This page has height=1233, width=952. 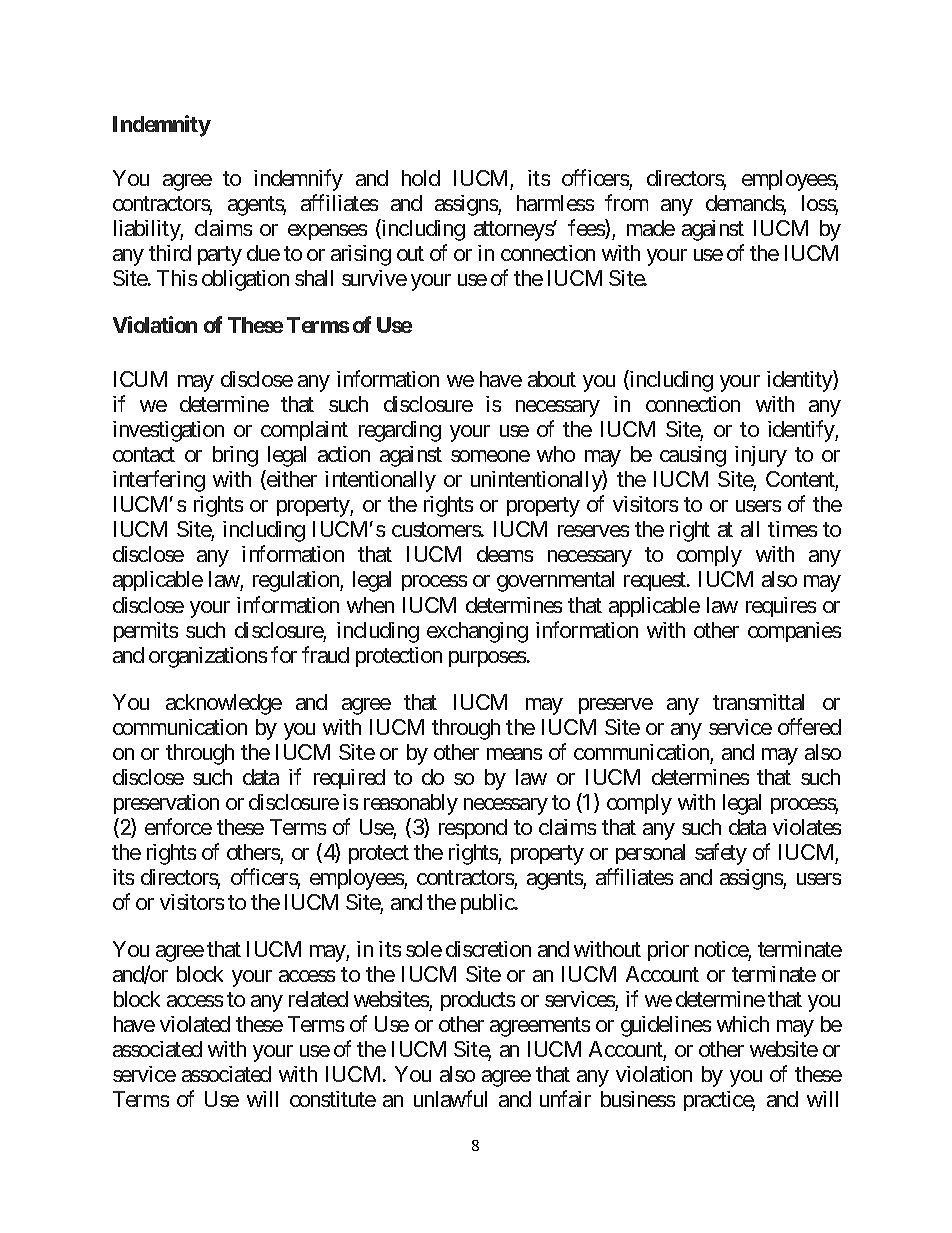 I want to click on organizations, so click(x=208, y=657).
